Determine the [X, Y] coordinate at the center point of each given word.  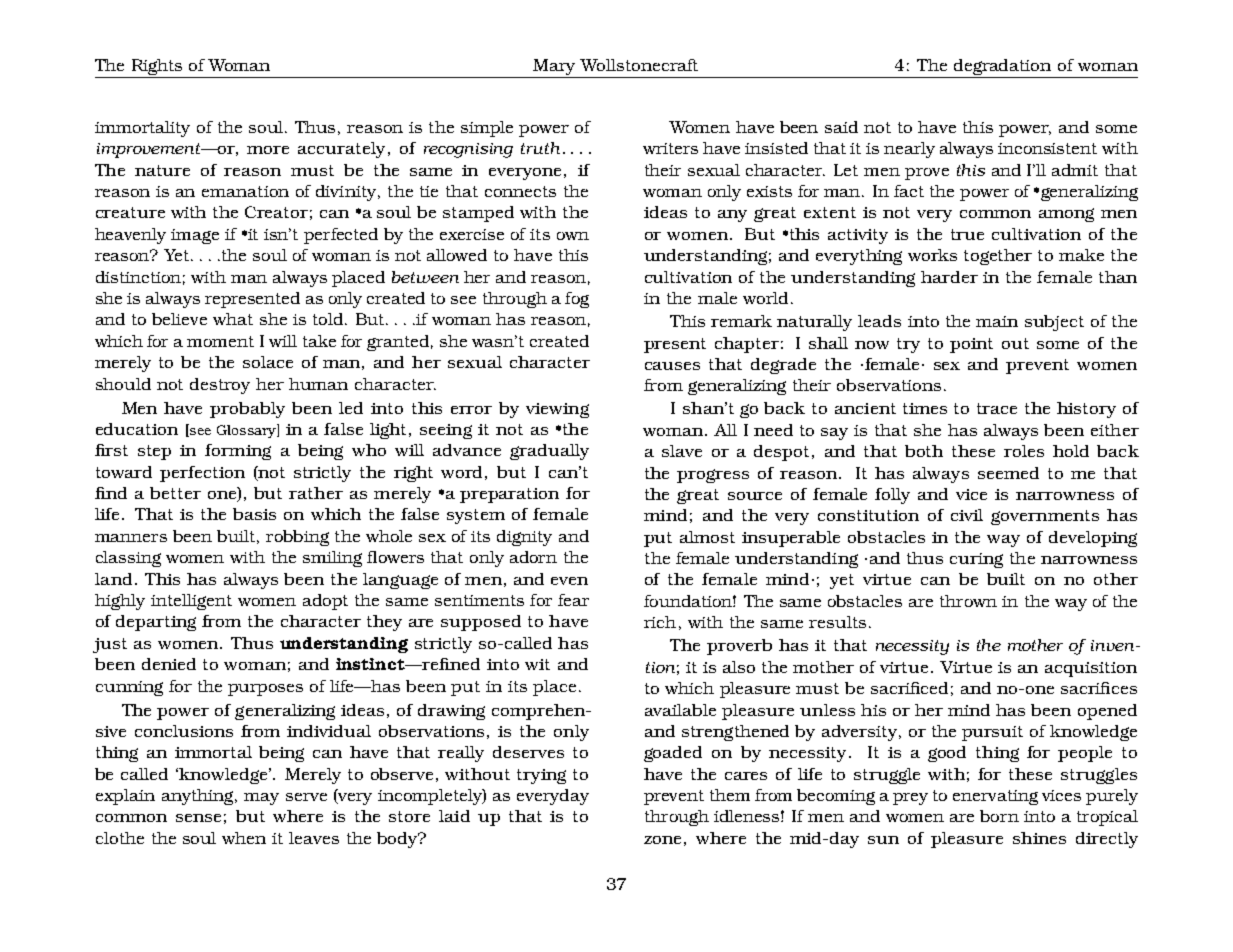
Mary [554, 67]
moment [220, 341]
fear [573, 600]
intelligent [191, 602]
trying [541, 776]
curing [976, 560]
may [261, 799]
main [997, 321]
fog [577, 300]
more [268, 150]
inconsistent [1047, 148]
